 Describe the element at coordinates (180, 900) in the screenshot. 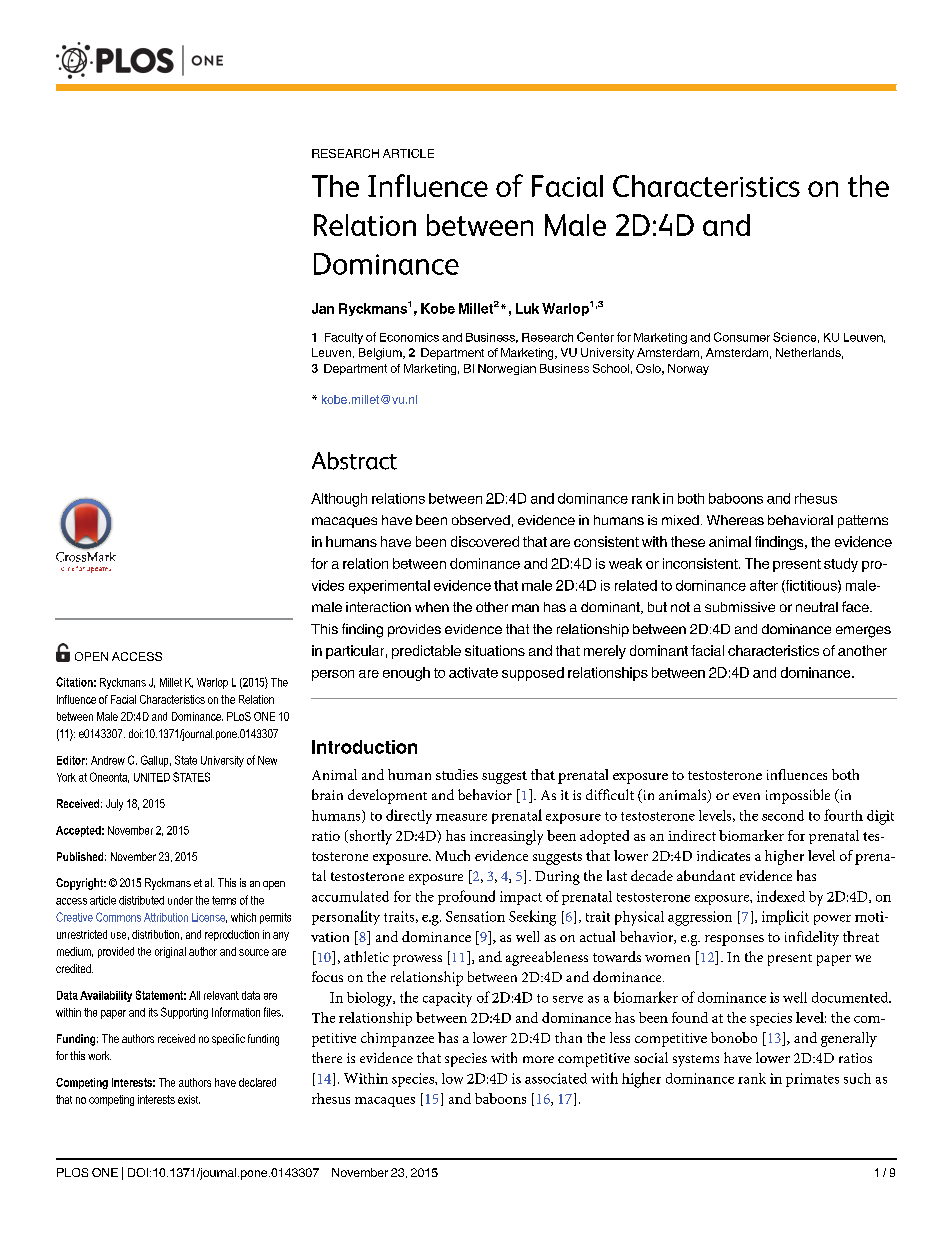

I see `under` at that location.
